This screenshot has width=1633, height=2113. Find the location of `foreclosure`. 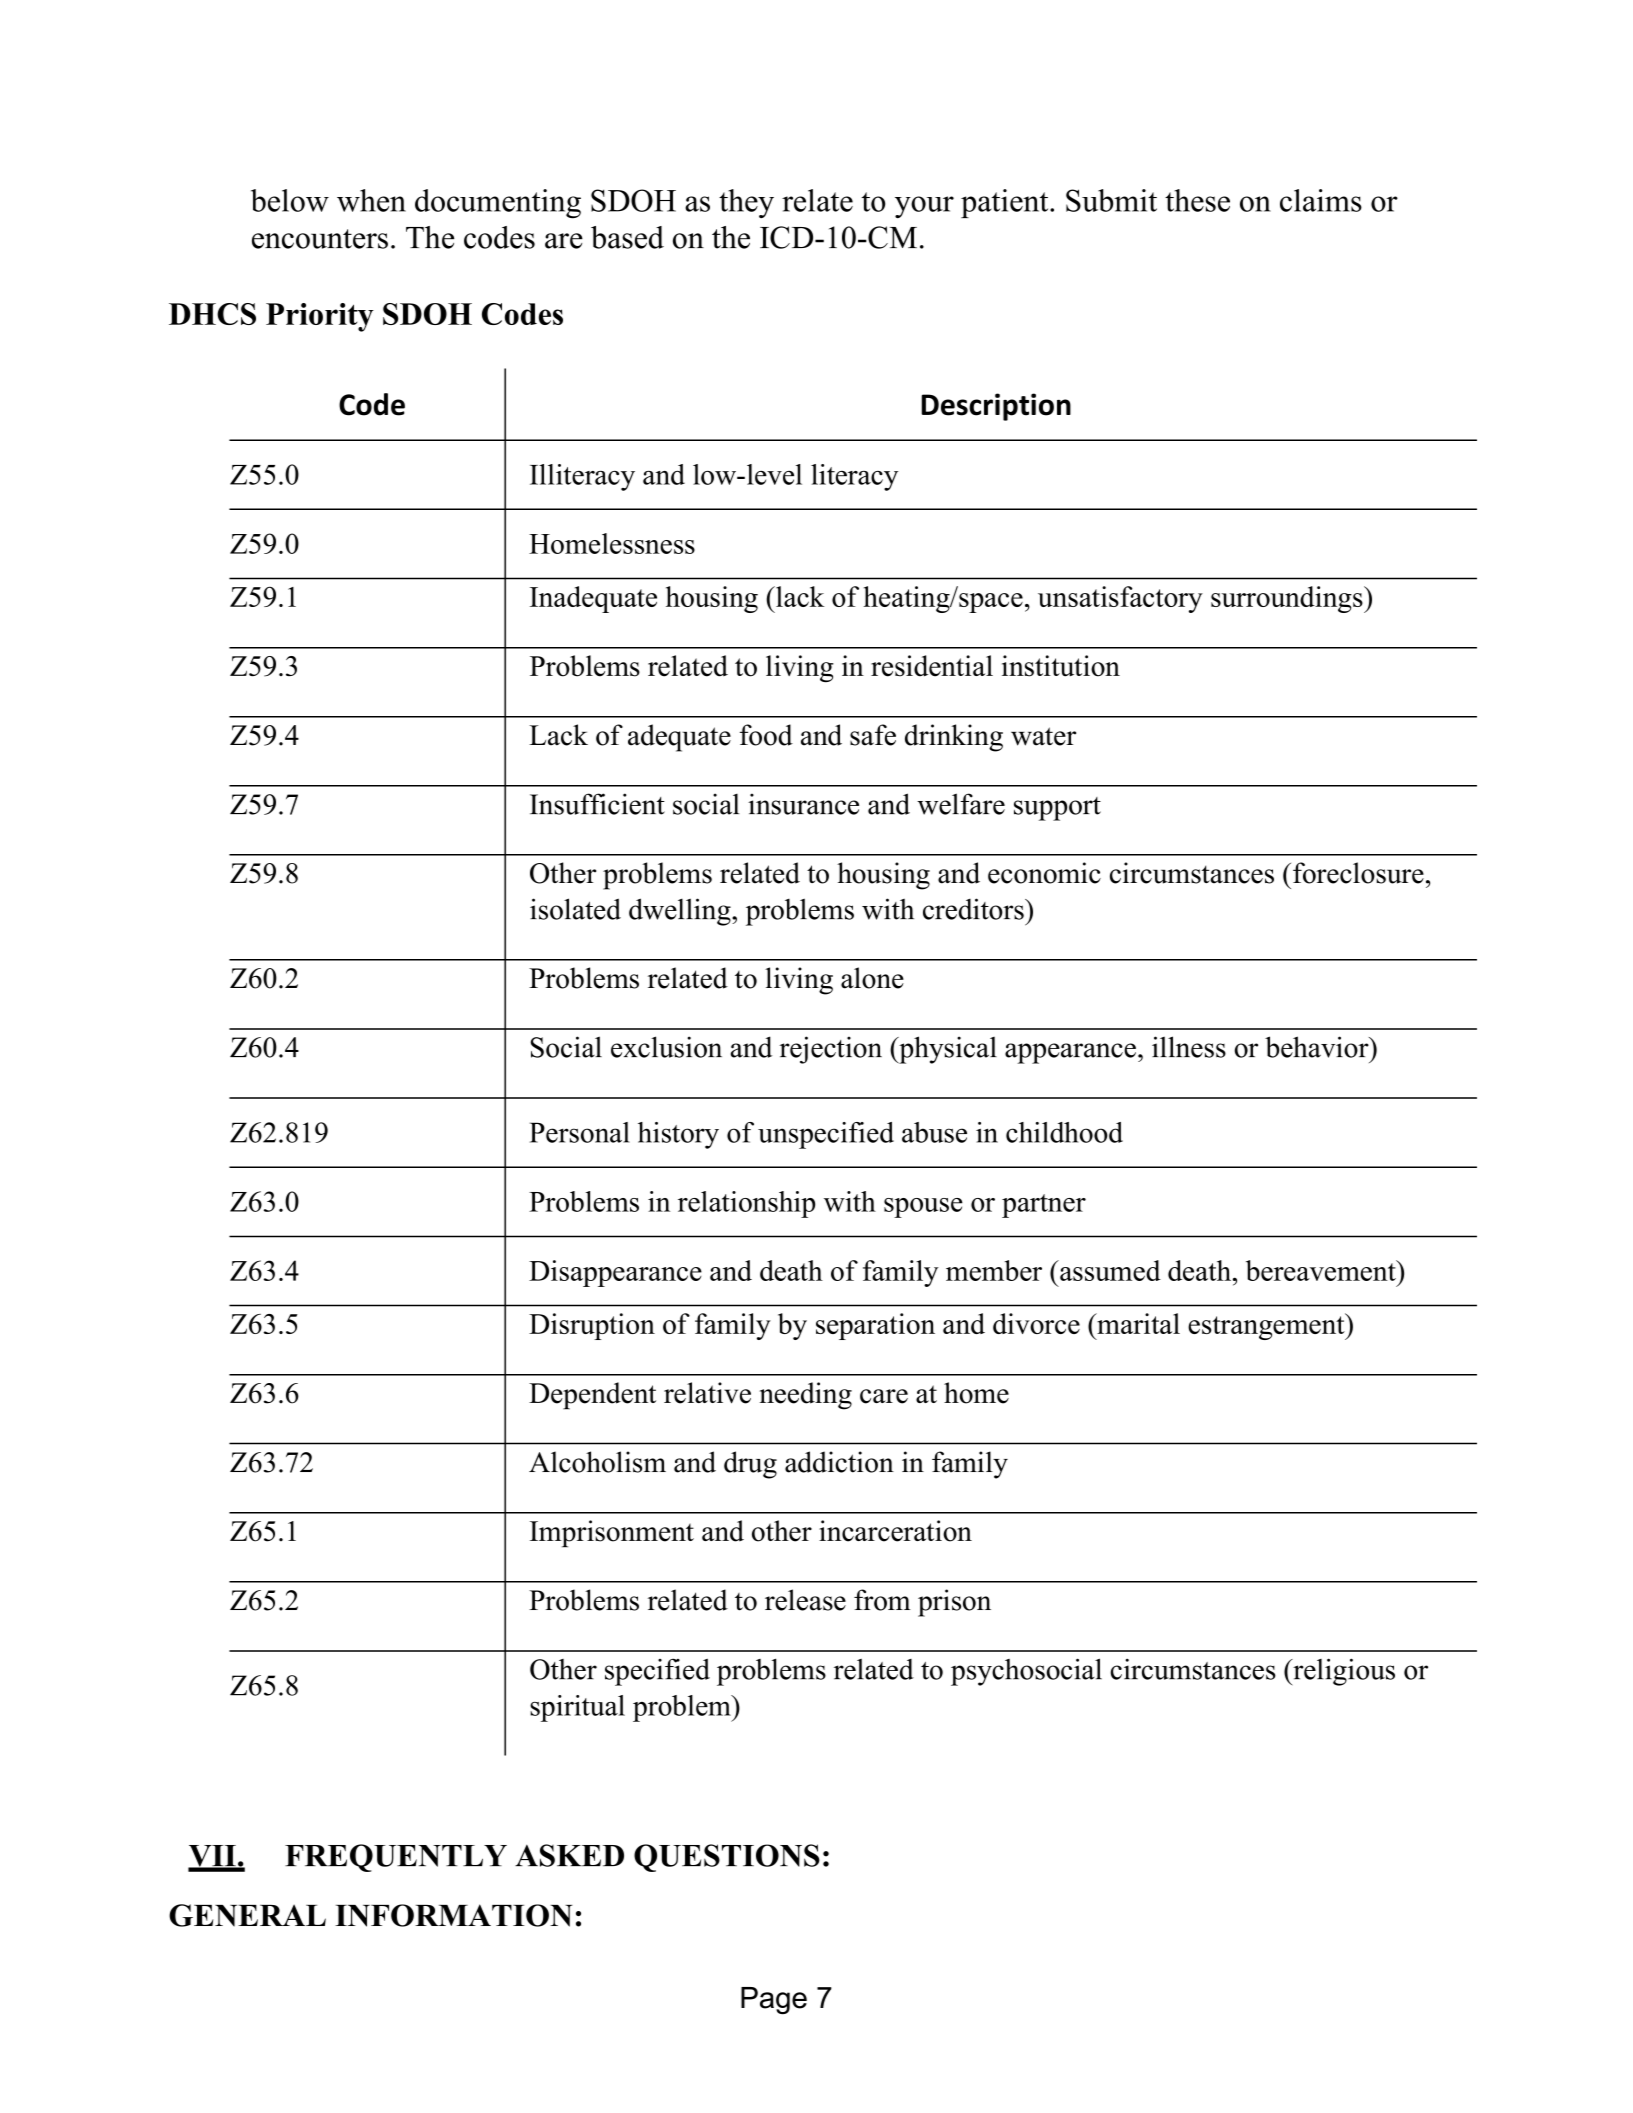

foreclosure is located at coordinates (1358, 873).
